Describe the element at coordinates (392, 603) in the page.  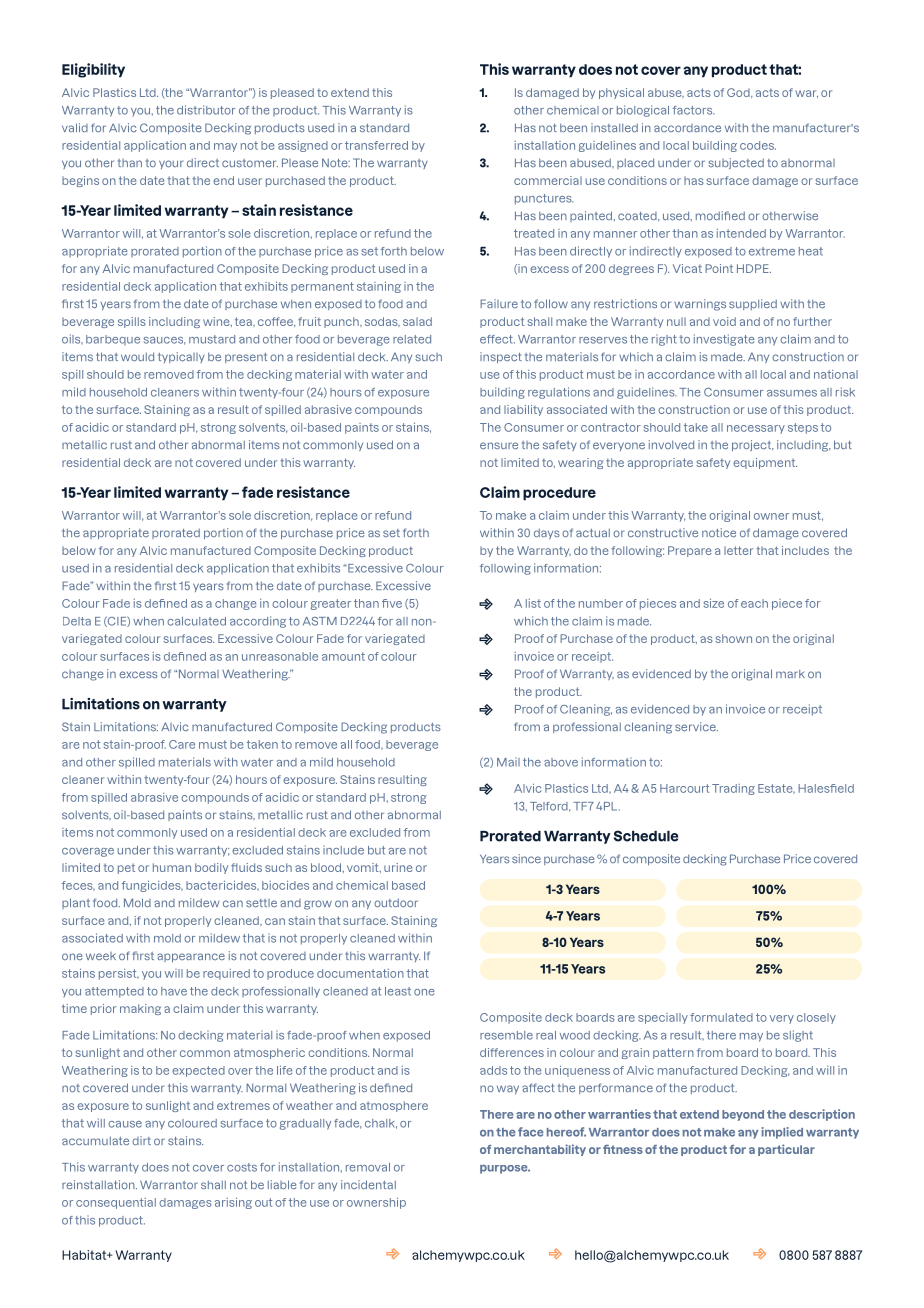
I see `five` at that location.
